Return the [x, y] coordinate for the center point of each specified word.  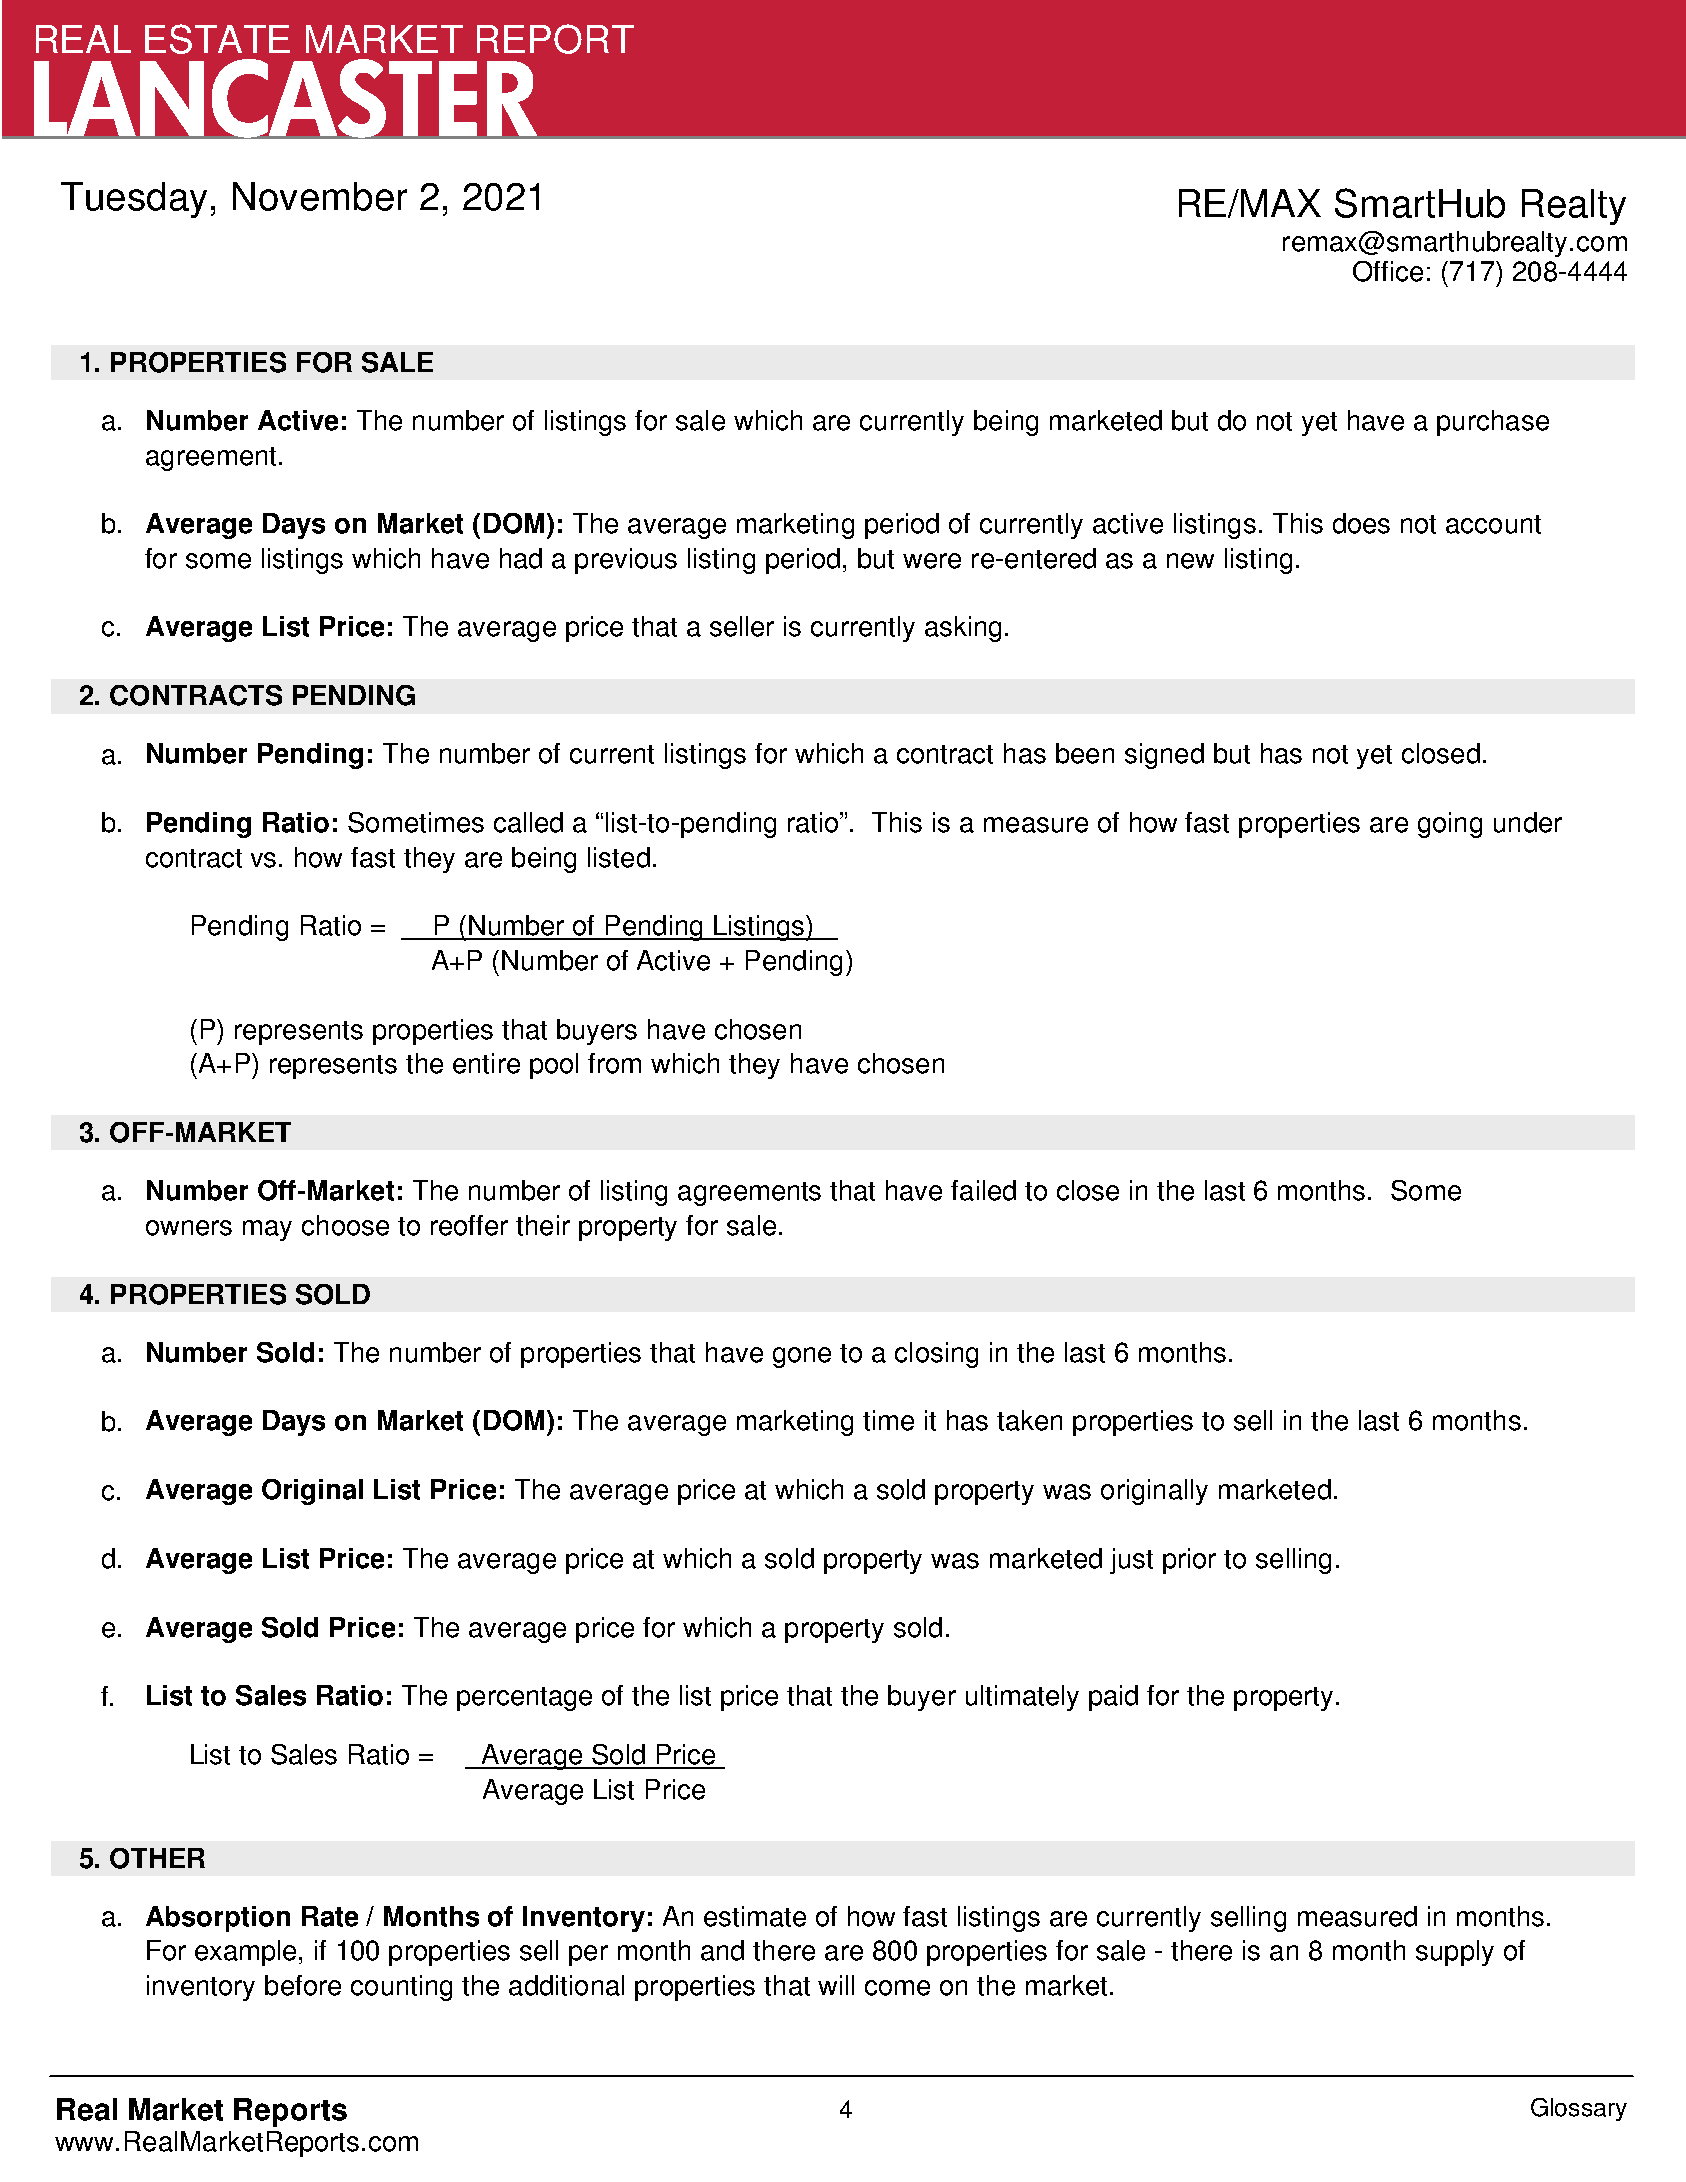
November [320, 196]
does [1361, 523]
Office [1388, 271]
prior [1189, 1561]
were [932, 561]
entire [486, 1063]
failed [983, 1190]
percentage [524, 1699]
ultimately [1022, 1698]
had [521, 558]
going [1450, 825]
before [303, 1985]
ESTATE [217, 39]
